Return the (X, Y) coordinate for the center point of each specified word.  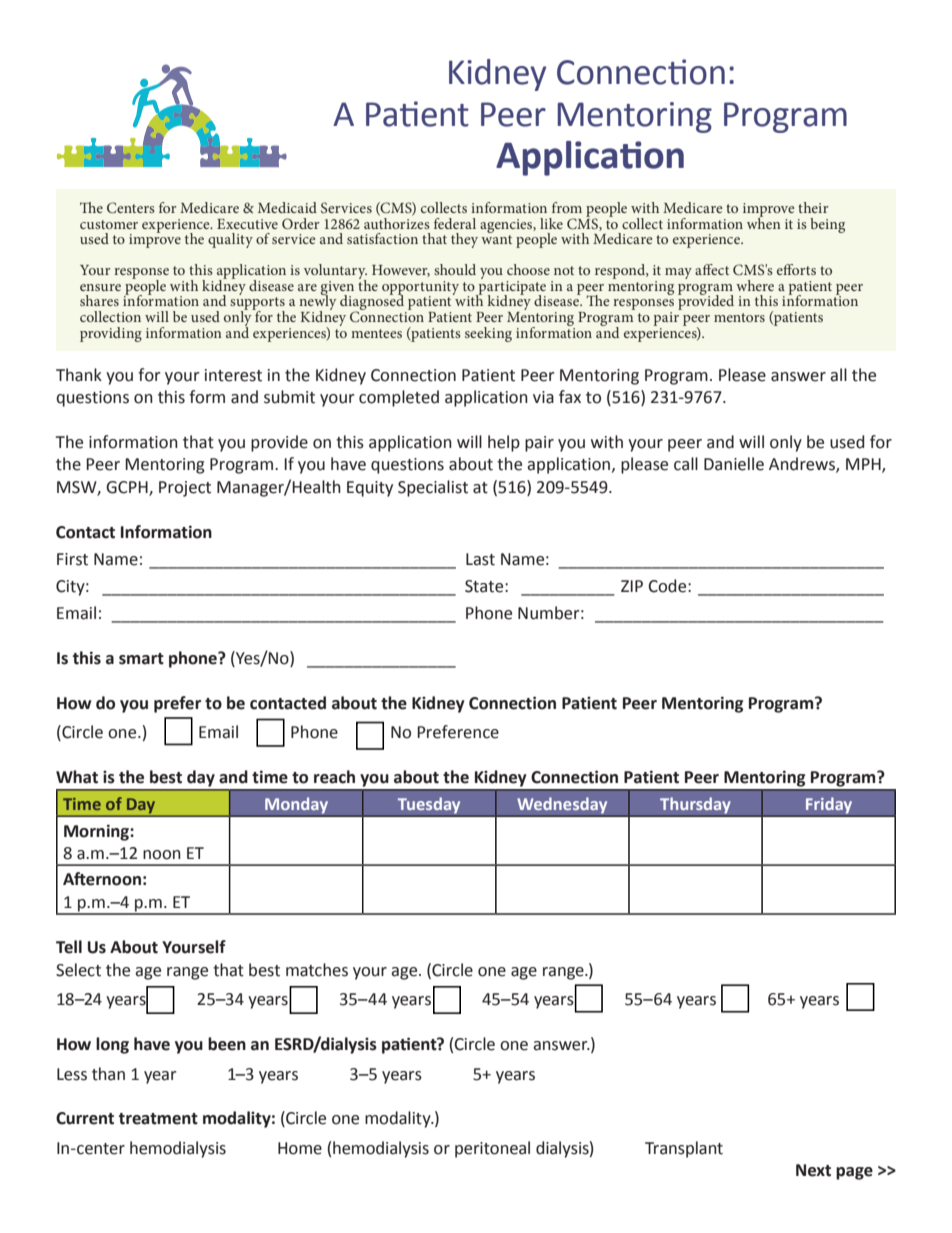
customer (109, 224)
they (464, 240)
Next (813, 1170)
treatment (158, 1119)
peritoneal (492, 1149)
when (764, 222)
